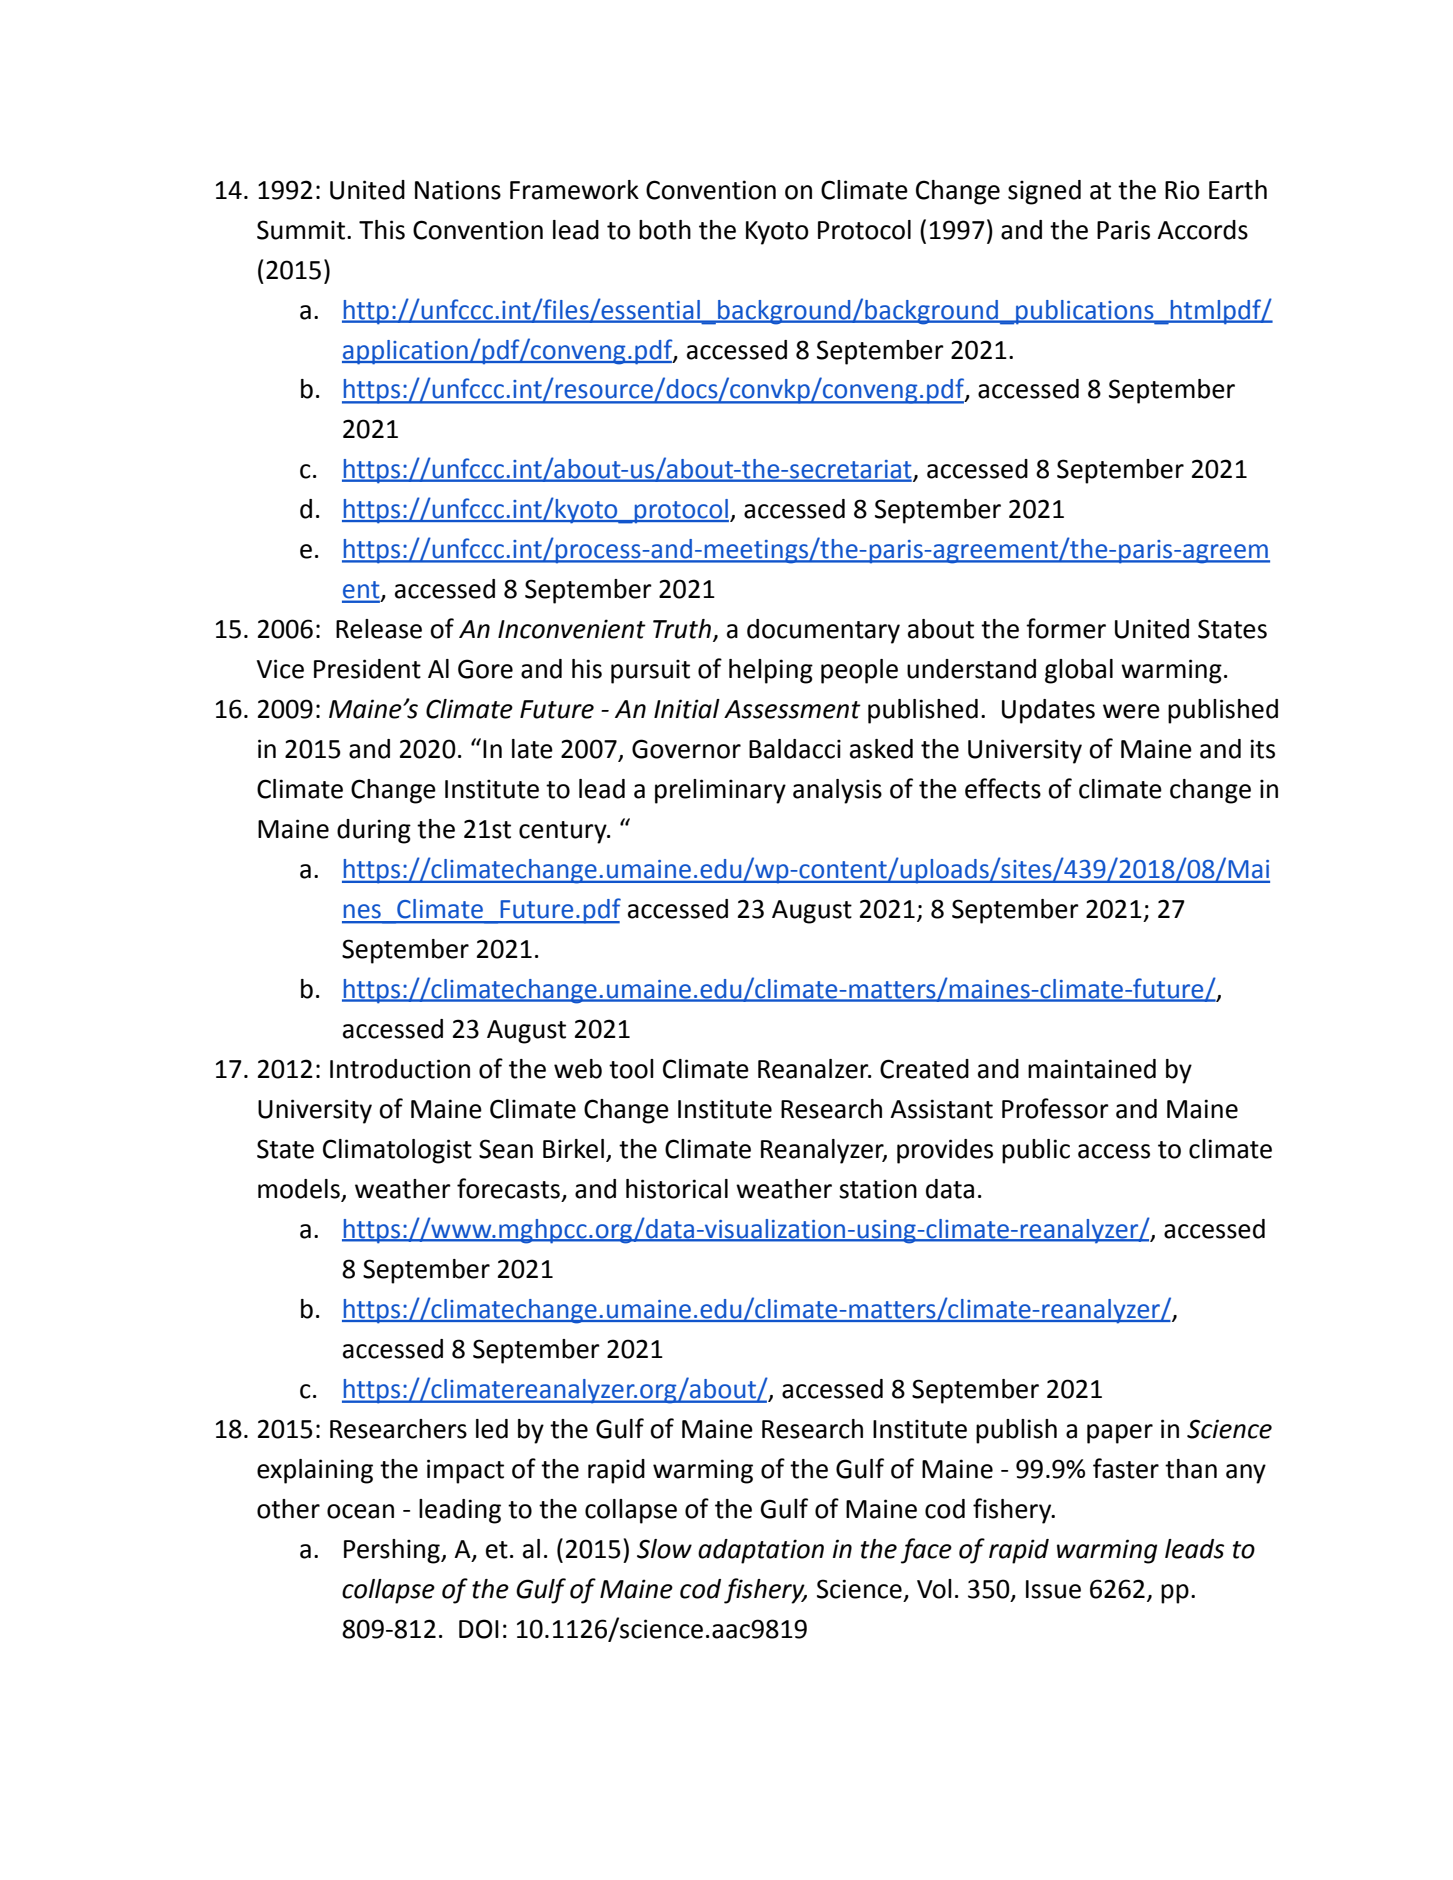  What do you see at coordinates (665, 230) in the page?
I see `both` at bounding box center [665, 230].
